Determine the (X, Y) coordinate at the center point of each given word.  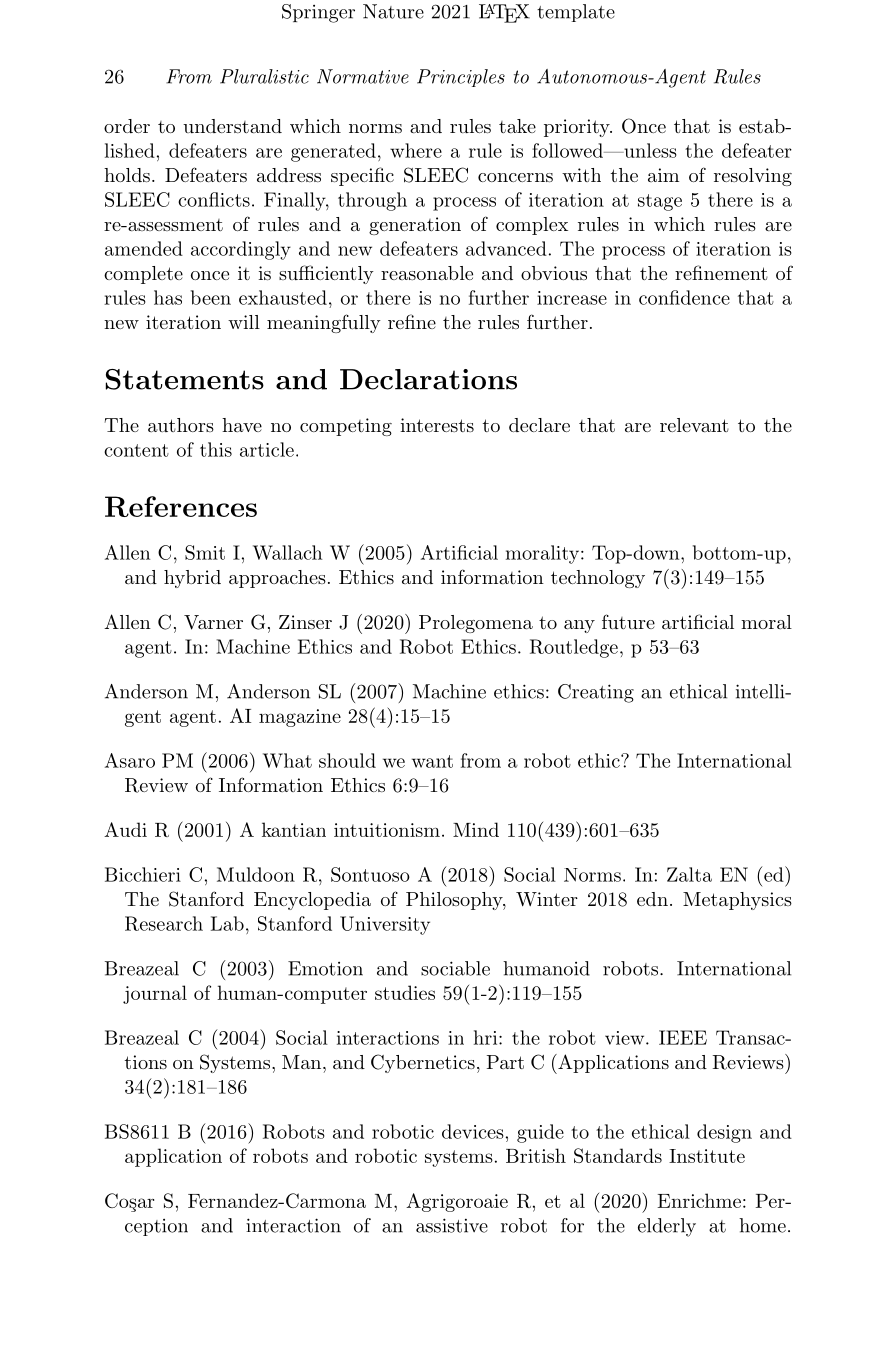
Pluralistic (264, 76)
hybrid (192, 579)
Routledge (574, 648)
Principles (461, 78)
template (576, 13)
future (628, 621)
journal (155, 994)
